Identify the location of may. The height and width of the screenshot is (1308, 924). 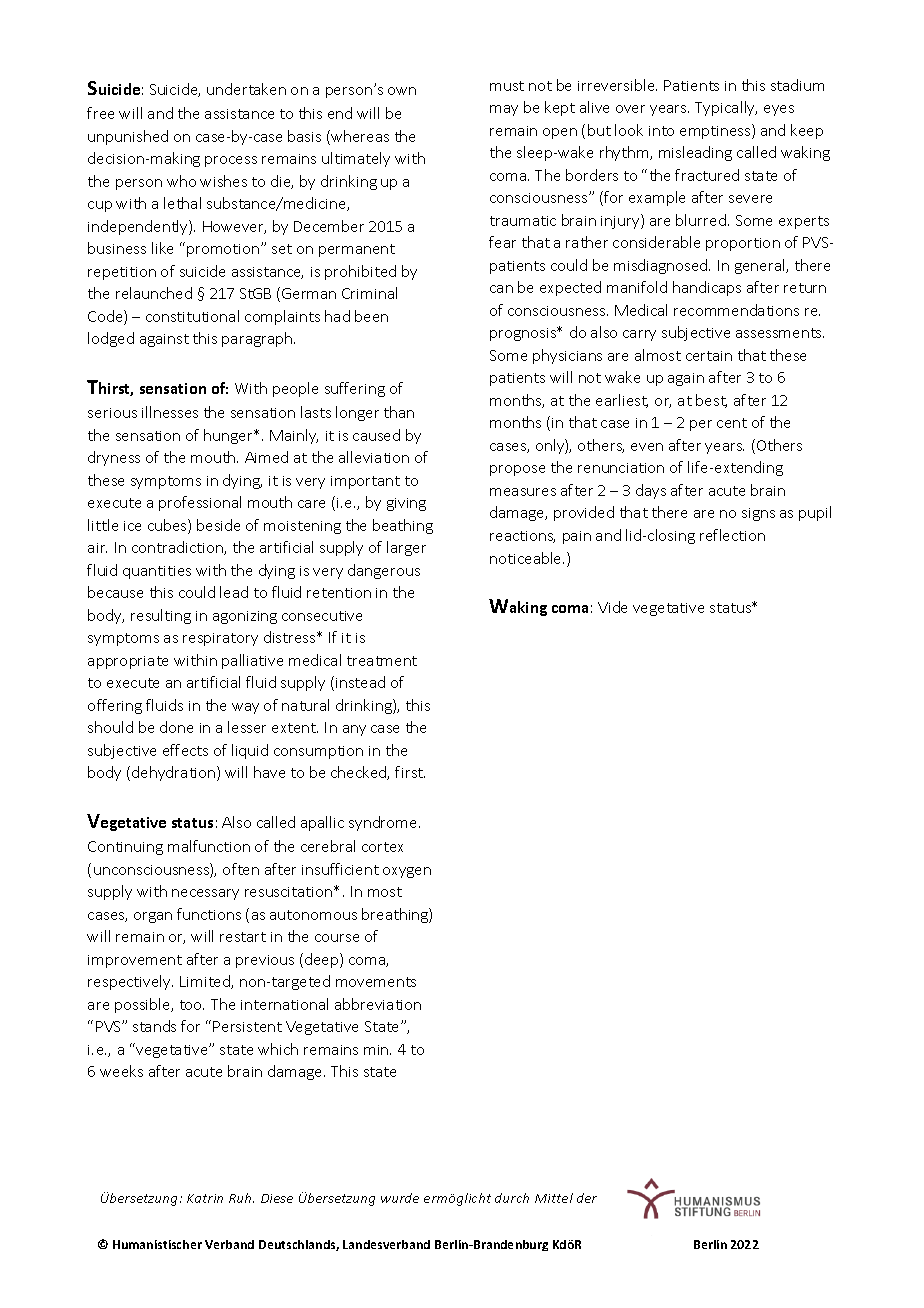
(504, 110).
